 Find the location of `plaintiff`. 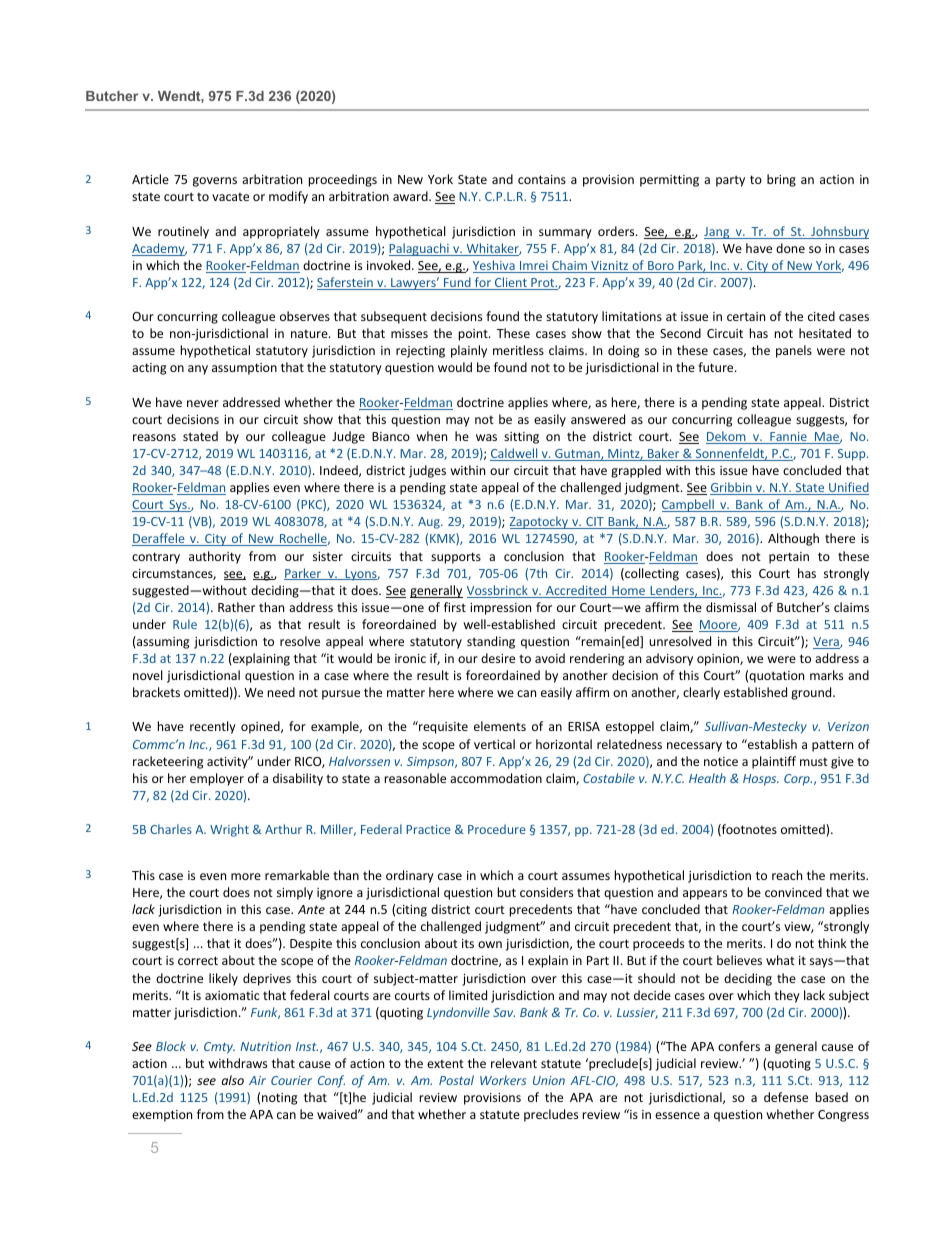

plaintiff is located at coordinates (774, 762).
